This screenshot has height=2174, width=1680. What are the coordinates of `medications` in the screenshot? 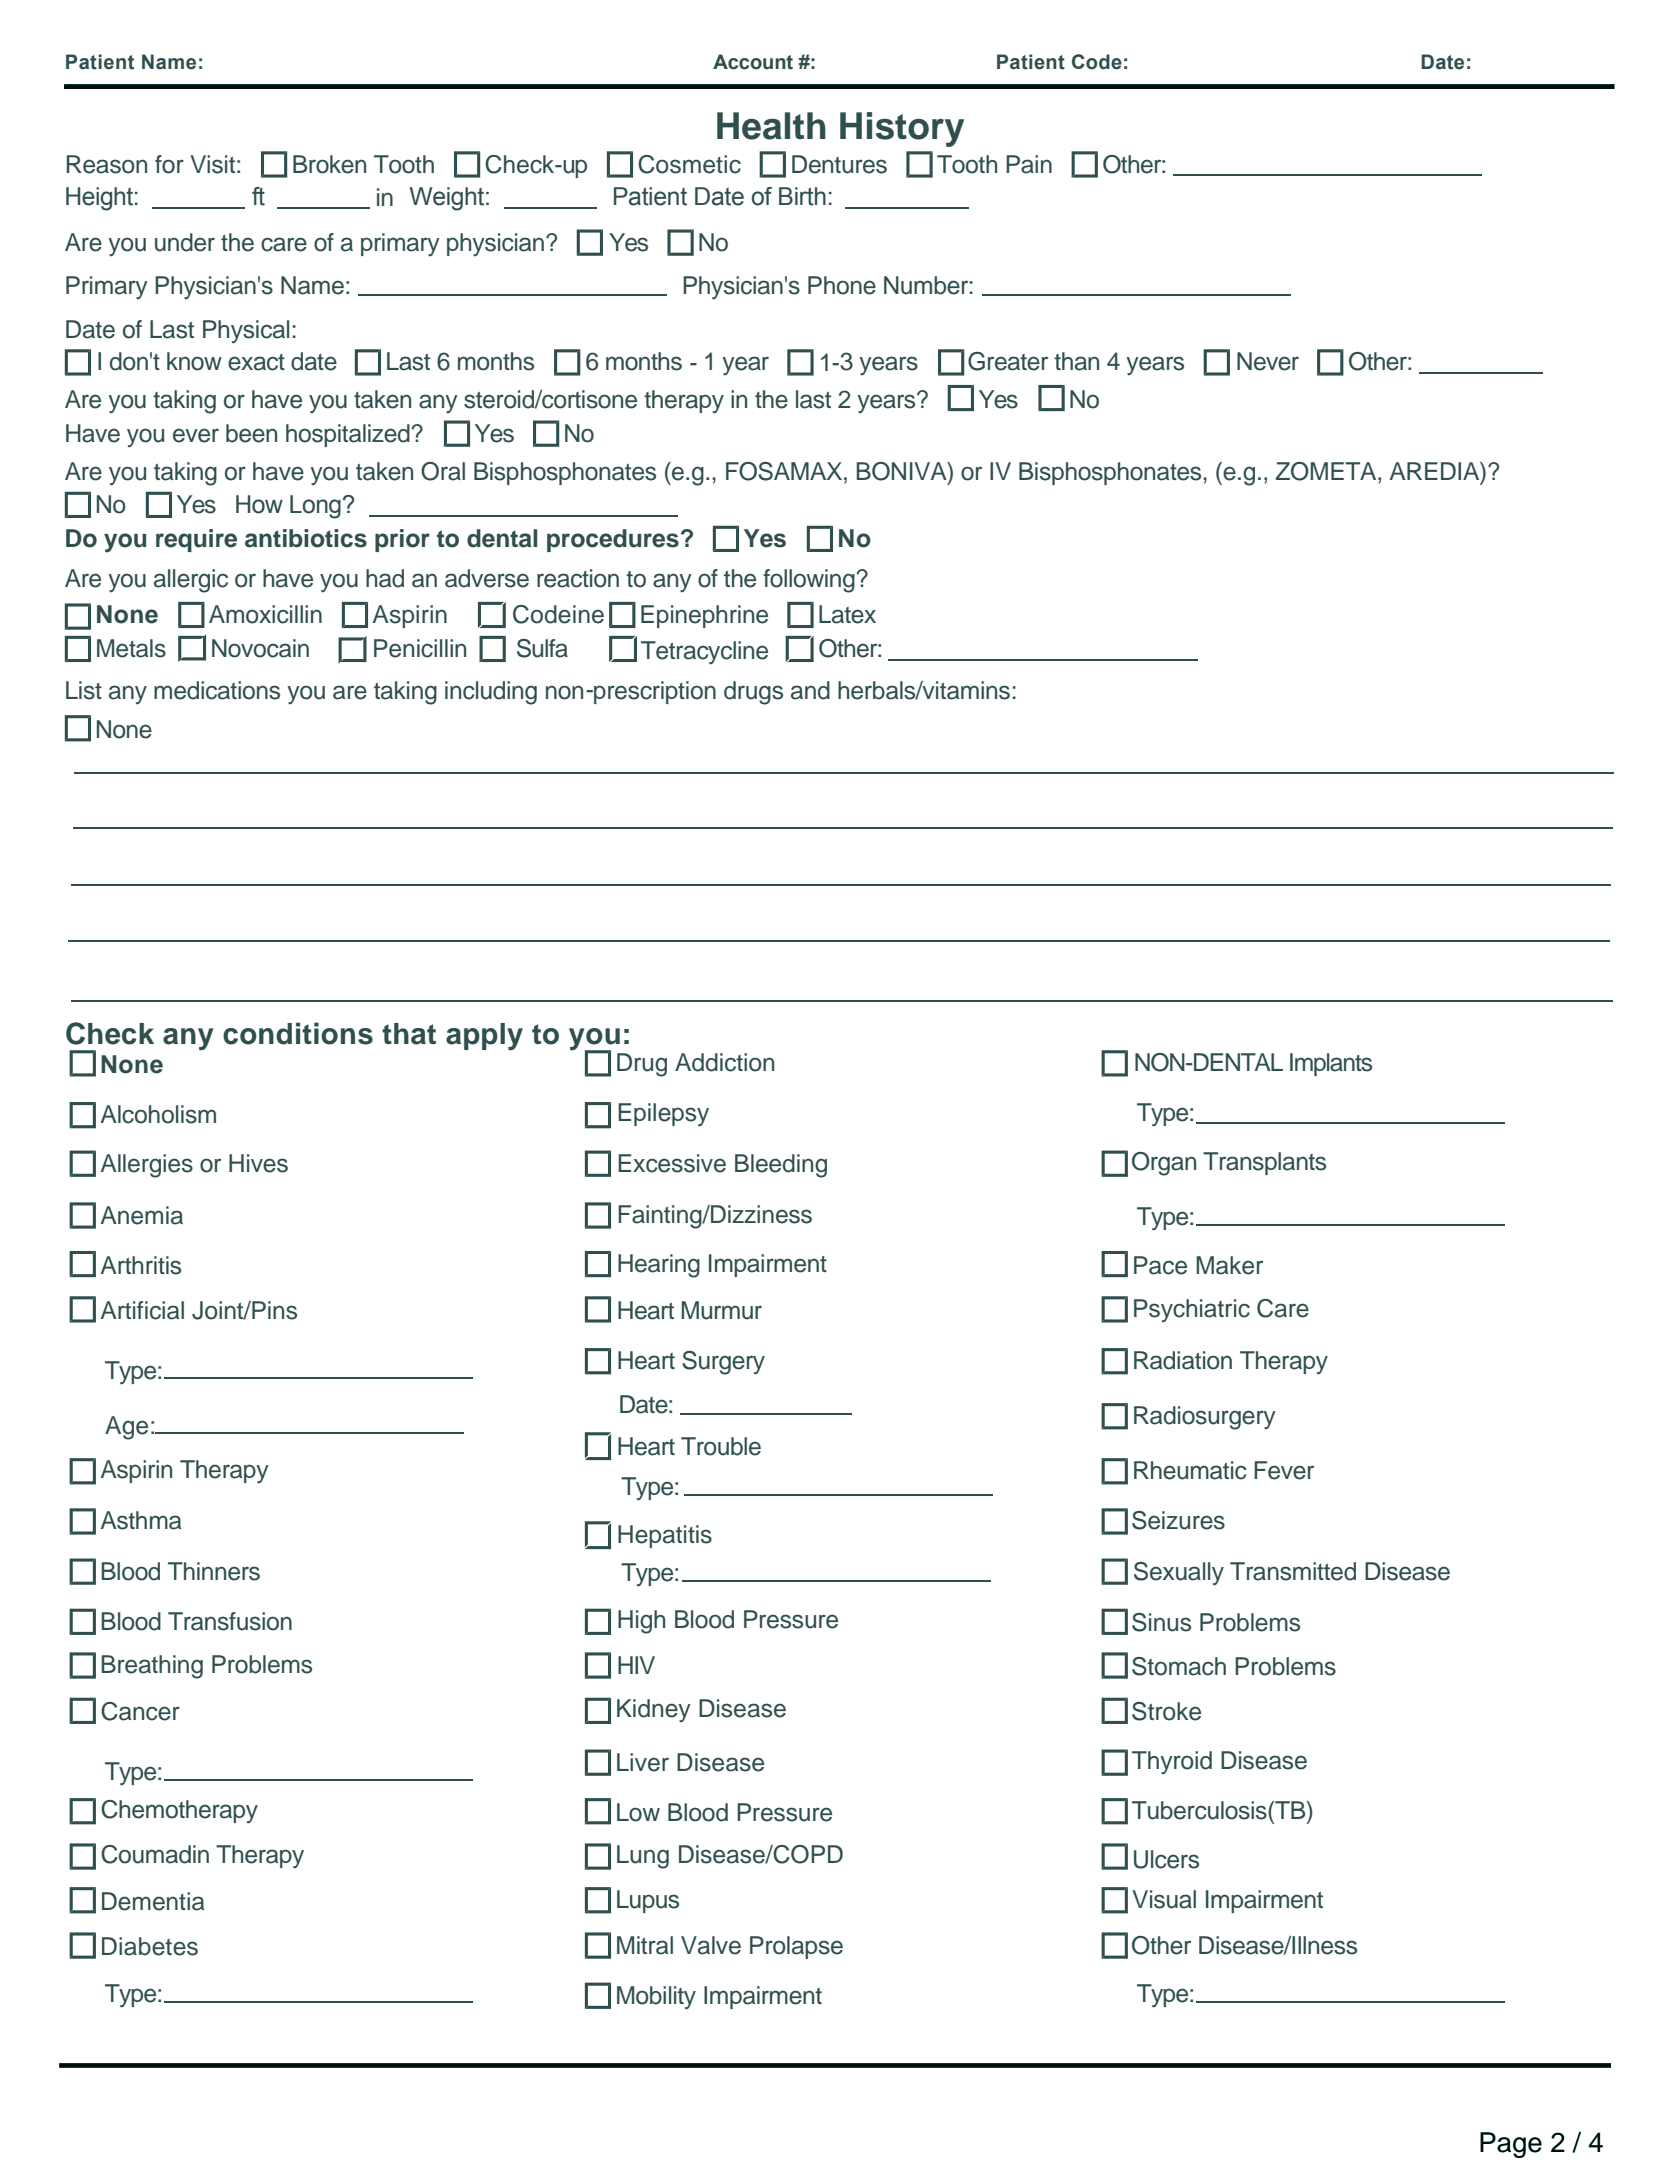 It's located at (217, 690).
